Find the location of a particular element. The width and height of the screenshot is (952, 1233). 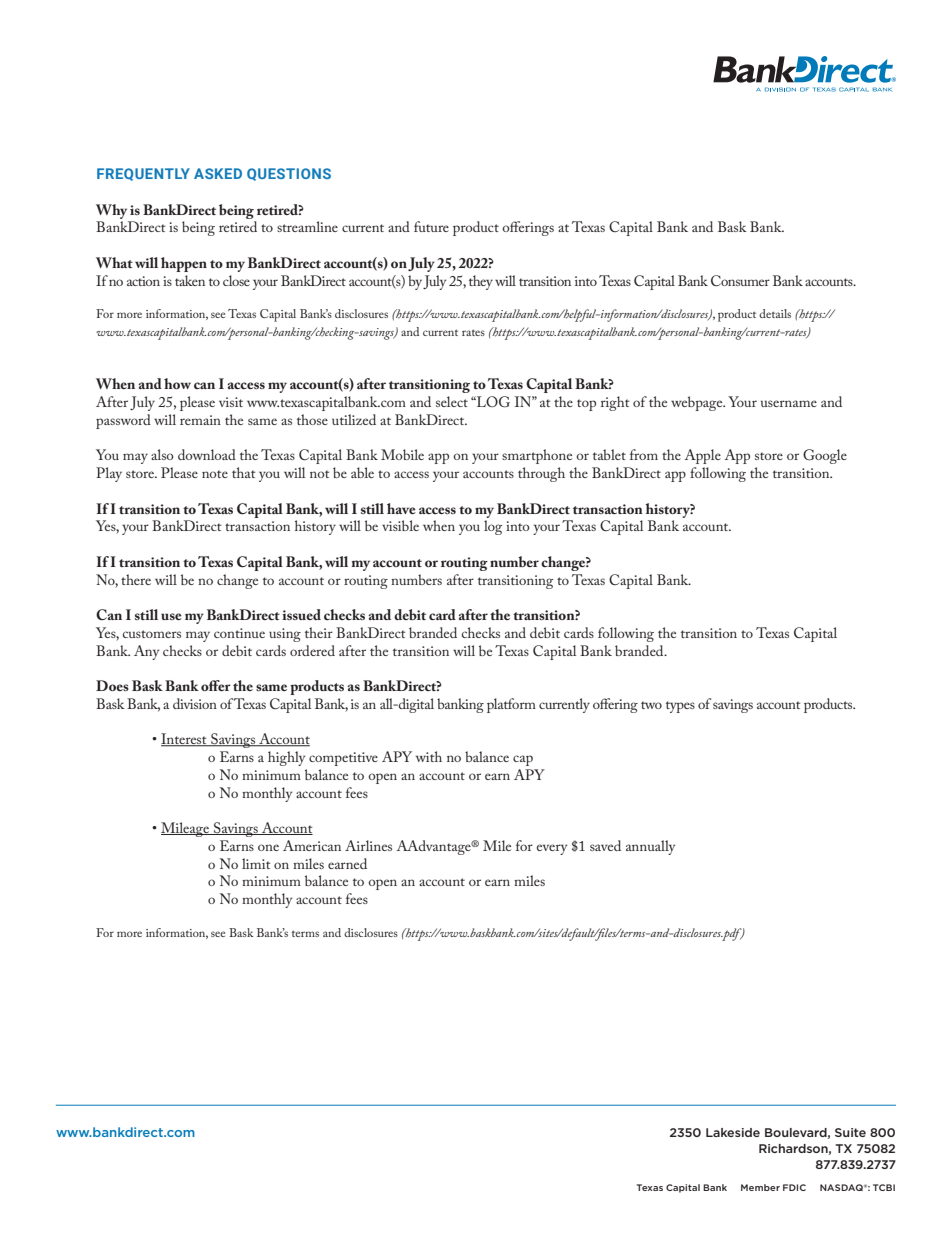

note is located at coordinates (215, 474).
